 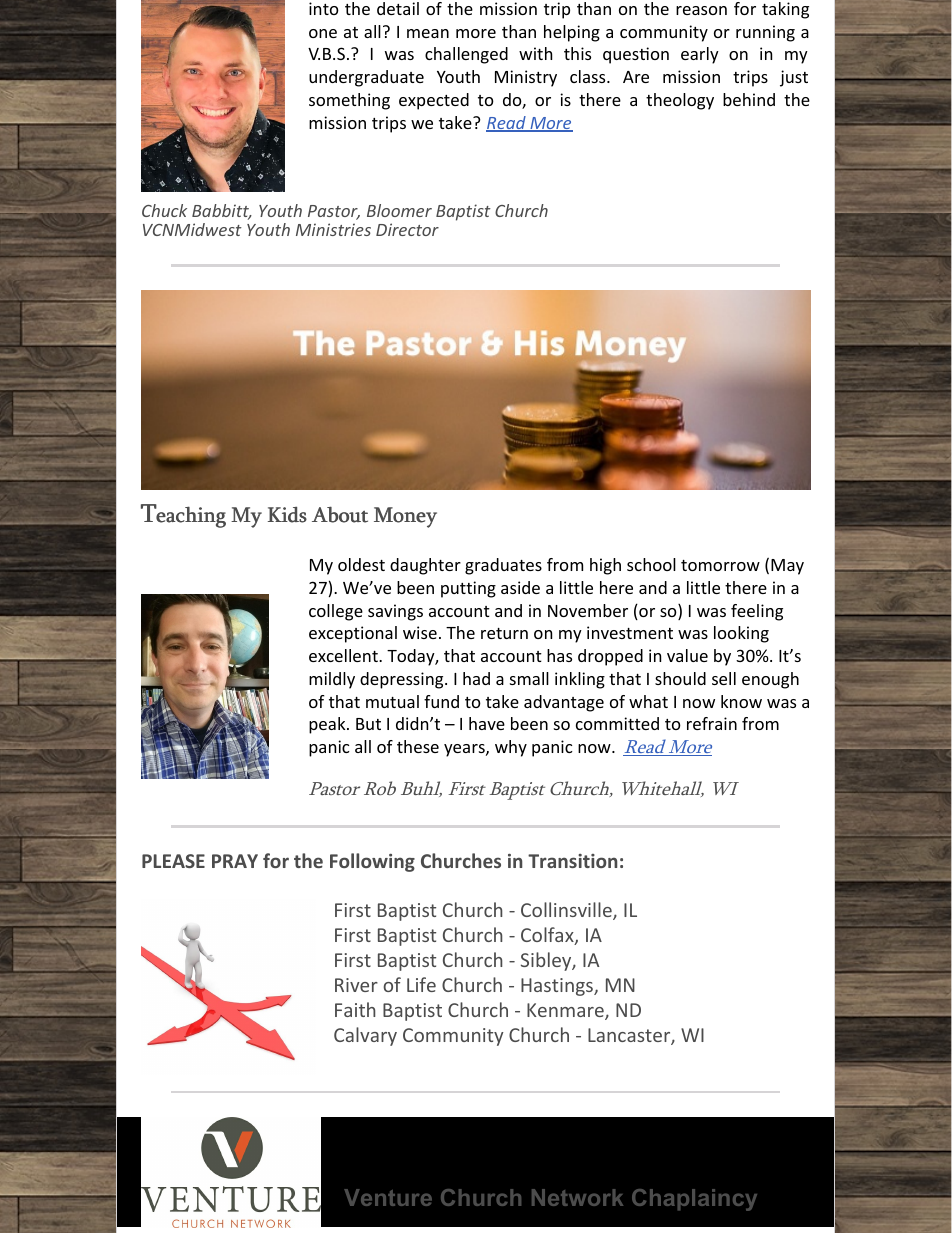 I want to click on refrain, so click(x=712, y=723).
